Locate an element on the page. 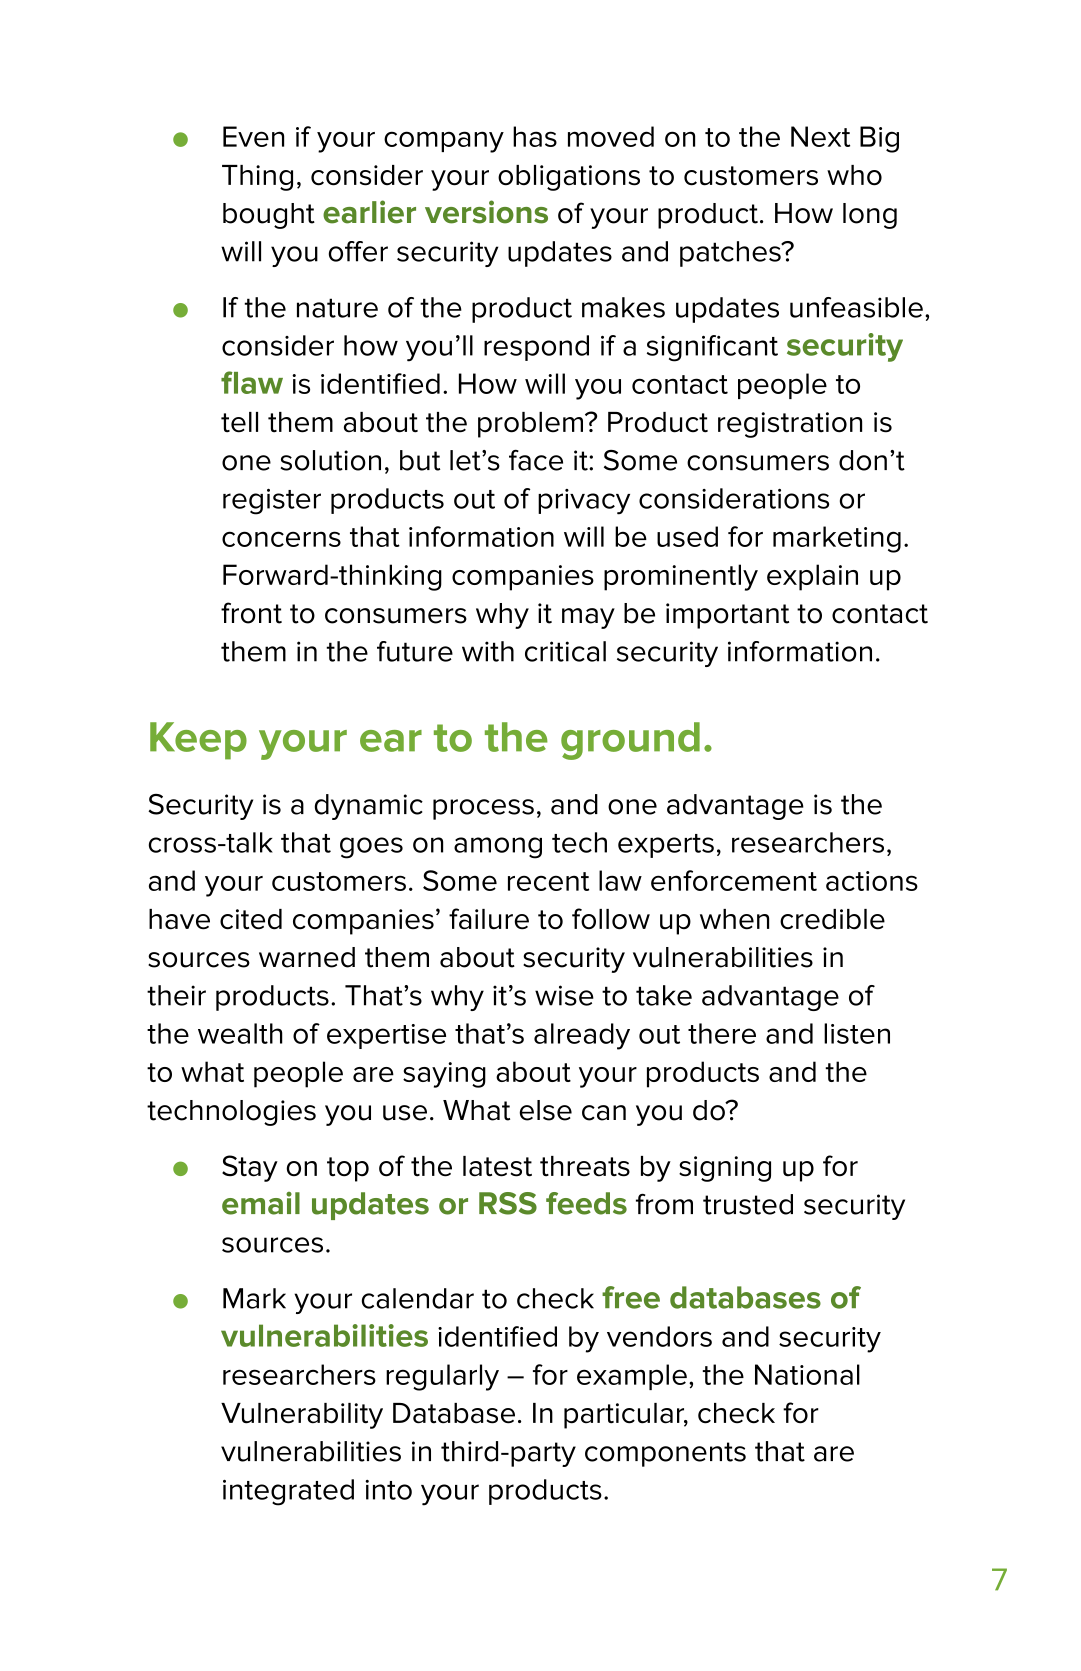 This image has width=1081, height=1671. obligations is located at coordinates (569, 178).
